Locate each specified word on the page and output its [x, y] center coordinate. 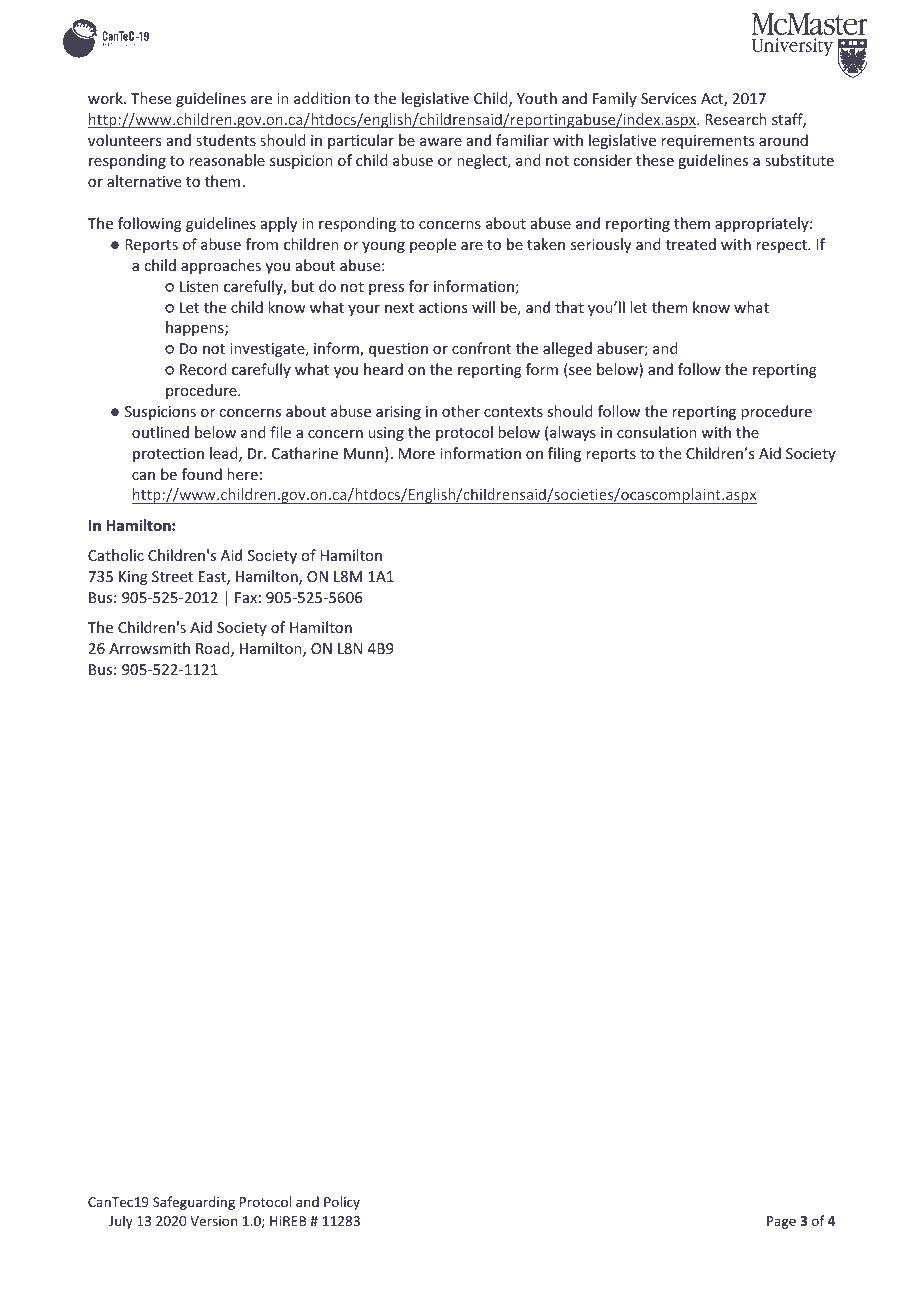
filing [564, 454]
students [226, 140]
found [202, 474]
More [417, 453]
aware [441, 142]
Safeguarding [194, 1203]
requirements [707, 142]
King [133, 578]
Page [781, 1222]
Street [172, 576]
